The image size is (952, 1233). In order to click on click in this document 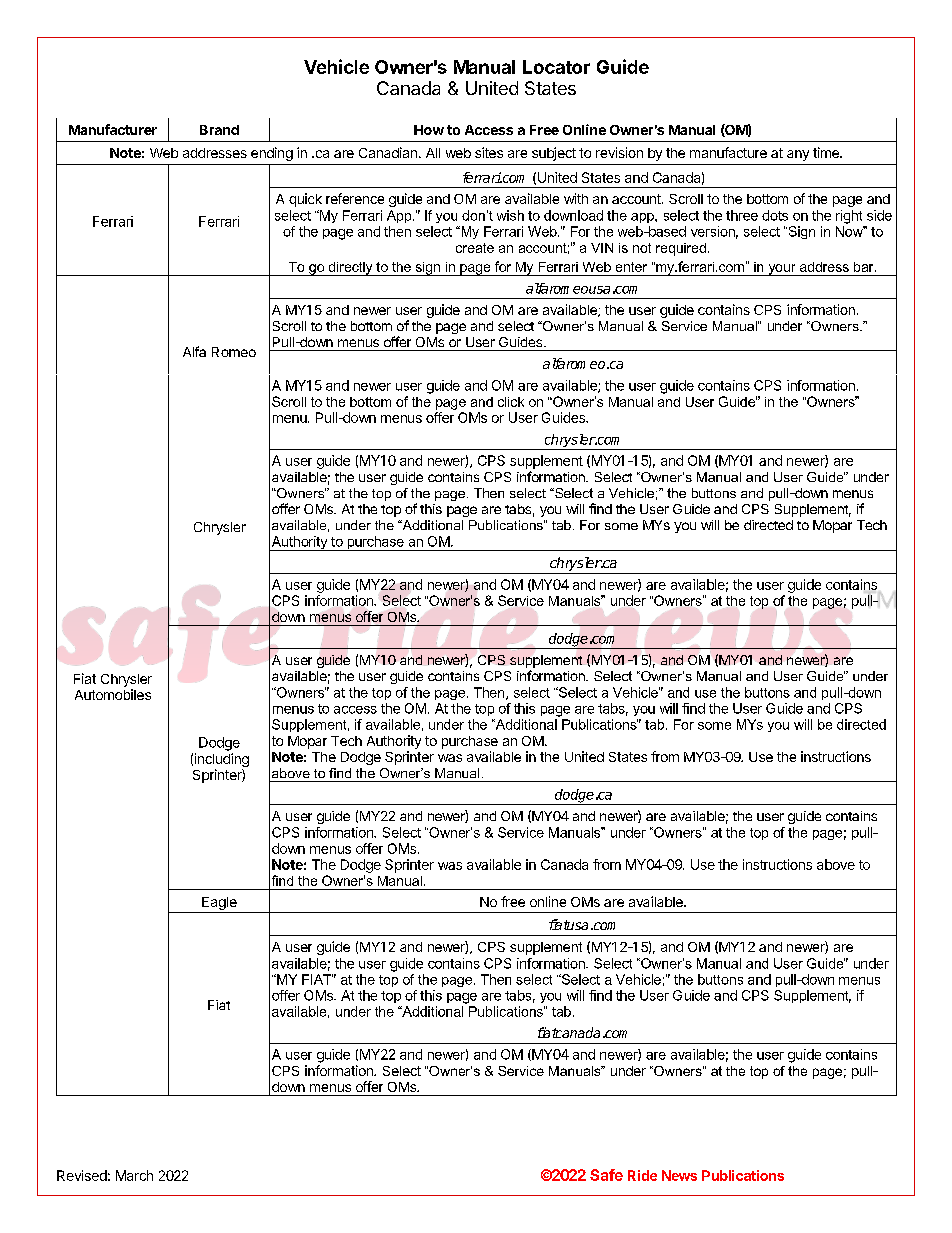, I will do `click(511, 402)`.
